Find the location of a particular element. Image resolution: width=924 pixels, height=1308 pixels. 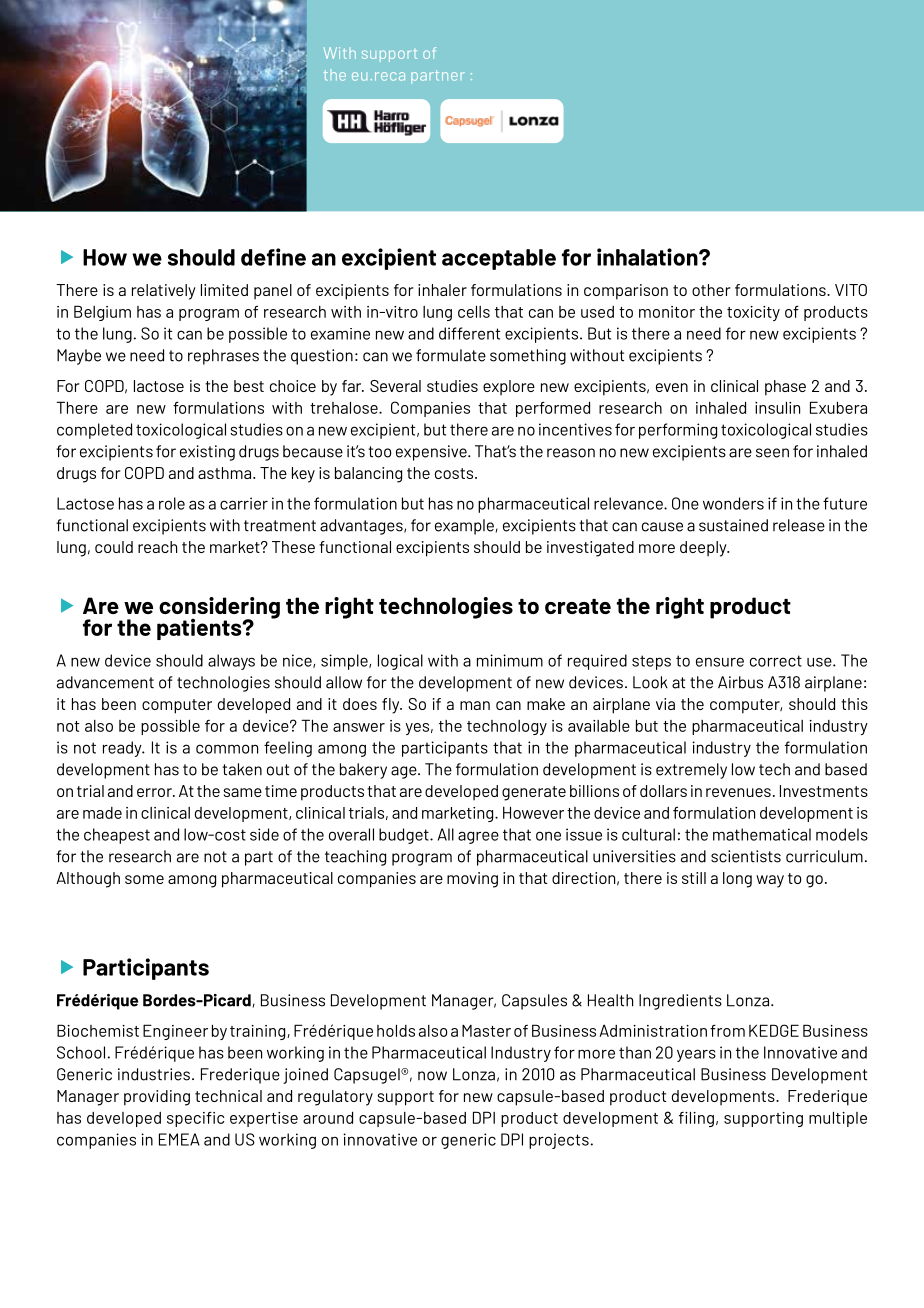

fly is located at coordinates (392, 706).
